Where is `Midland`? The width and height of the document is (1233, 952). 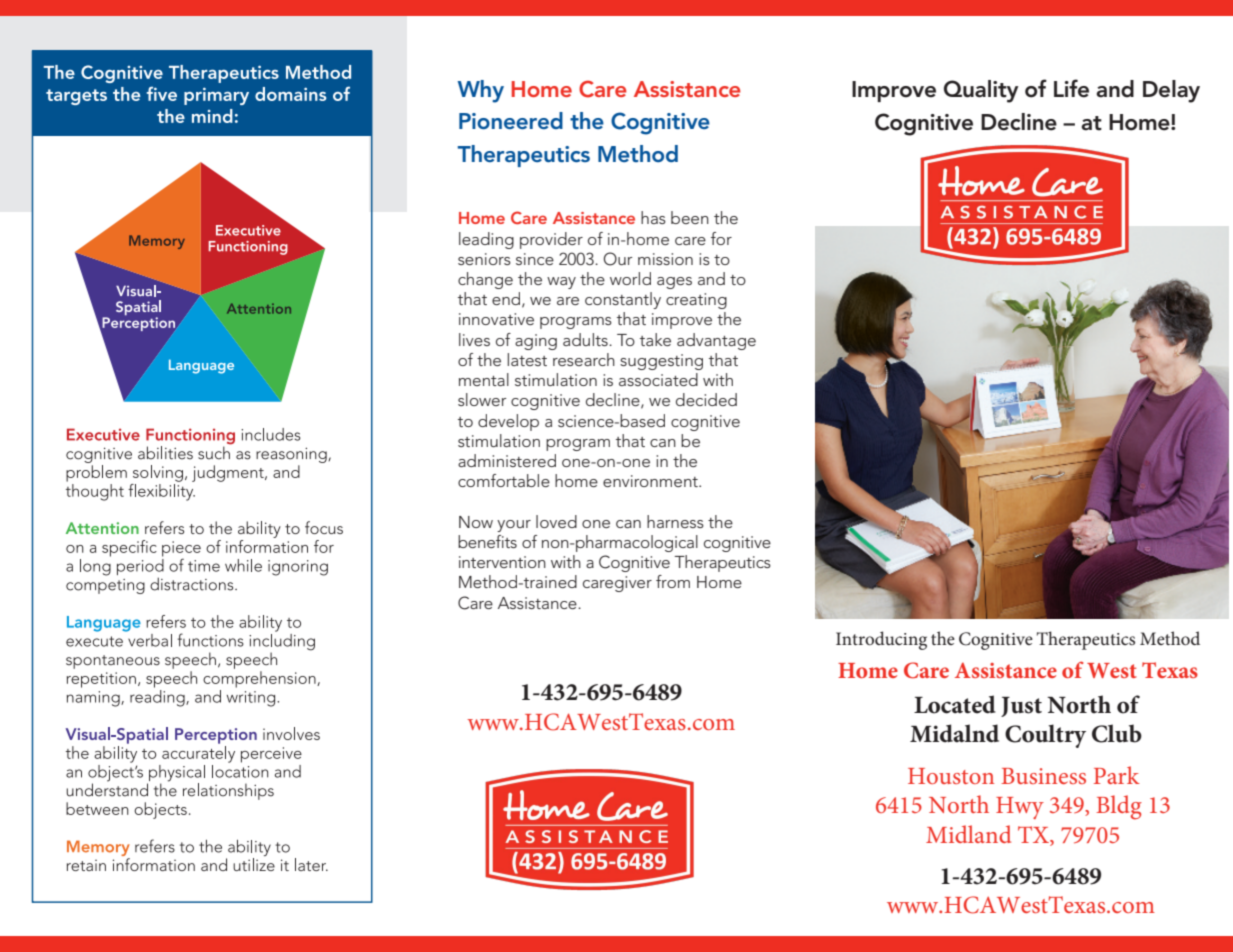 Midland is located at coordinates (968, 834).
